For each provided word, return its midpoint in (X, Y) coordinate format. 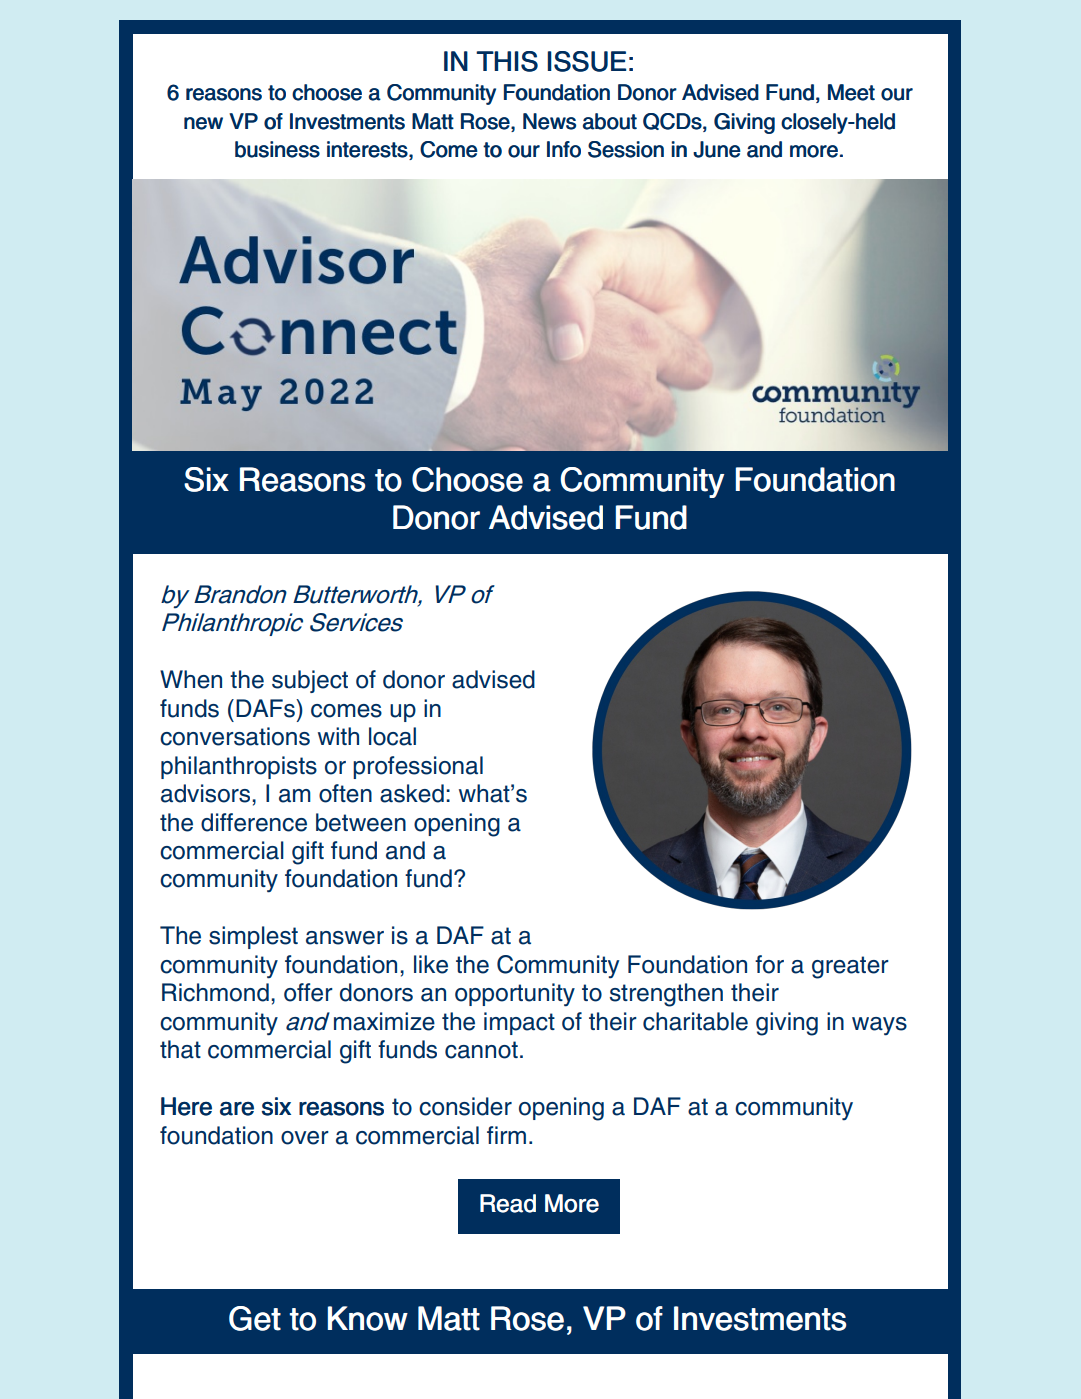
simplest (253, 937)
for (769, 964)
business (277, 149)
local (392, 736)
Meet (851, 92)
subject (310, 681)
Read (508, 1203)
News (549, 121)
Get (255, 1318)
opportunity (515, 995)
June (717, 149)
